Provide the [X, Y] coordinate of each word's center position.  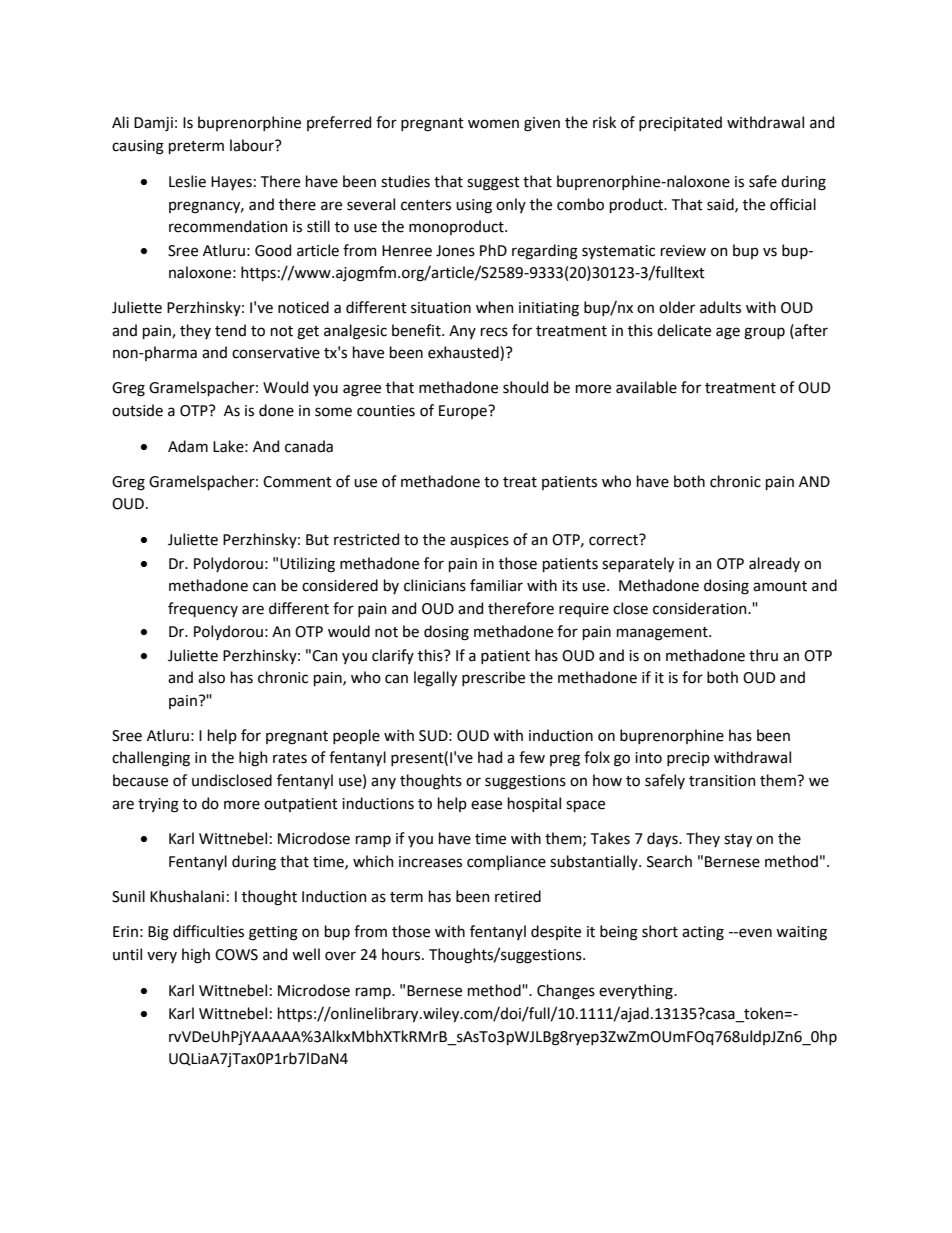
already [774, 564]
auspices [479, 541]
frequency [203, 609]
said [721, 205]
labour [253, 145]
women [493, 124]
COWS [236, 955]
